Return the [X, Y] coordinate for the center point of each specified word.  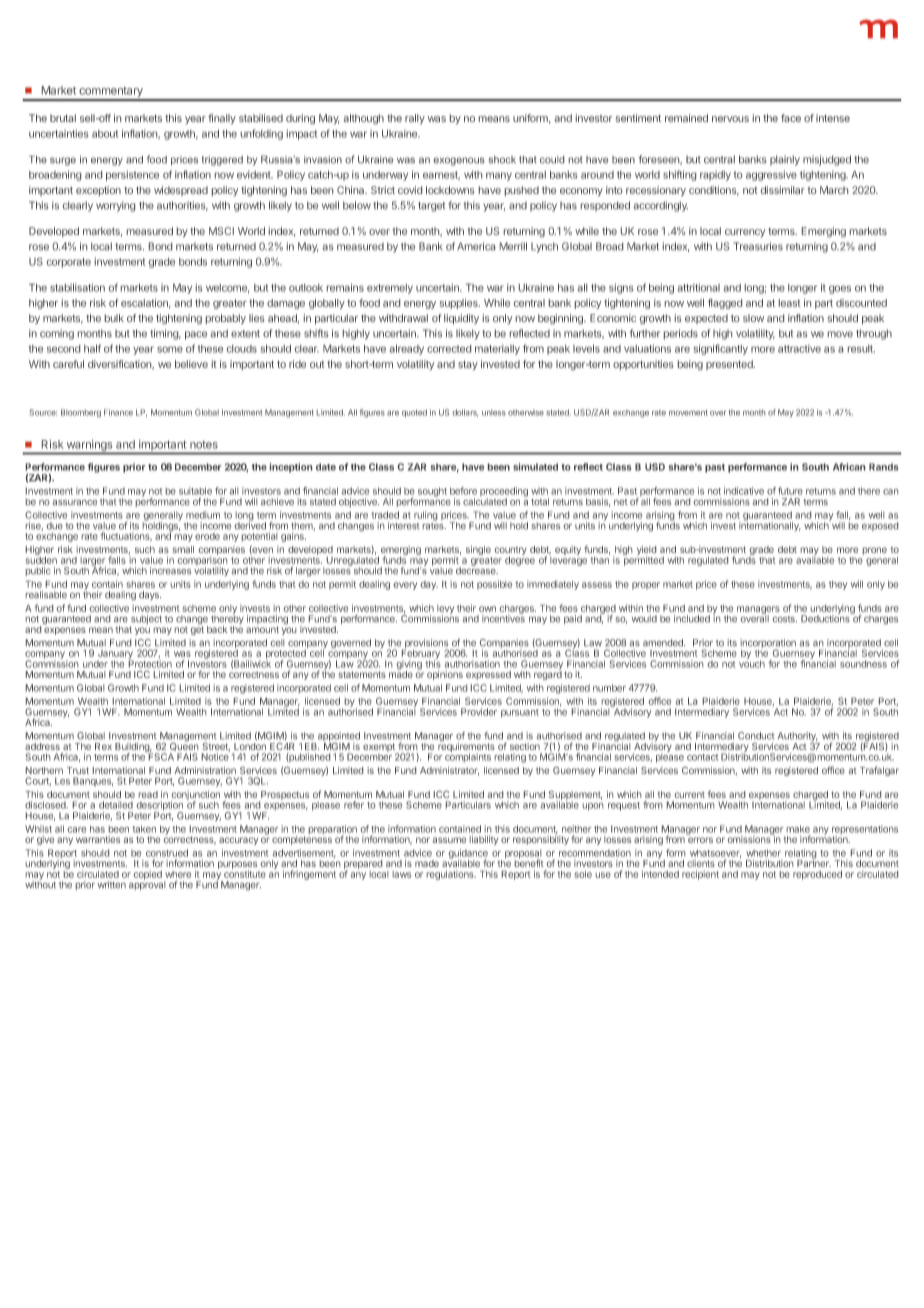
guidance [468, 855]
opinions [445, 675]
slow [753, 318]
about [105, 134]
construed [167, 853]
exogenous [459, 161]
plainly [785, 160]
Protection [150, 663]
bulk [114, 318]
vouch [752, 663]
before [463, 491]
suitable [195, 491]
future [790, 491]
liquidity [461, 319]
